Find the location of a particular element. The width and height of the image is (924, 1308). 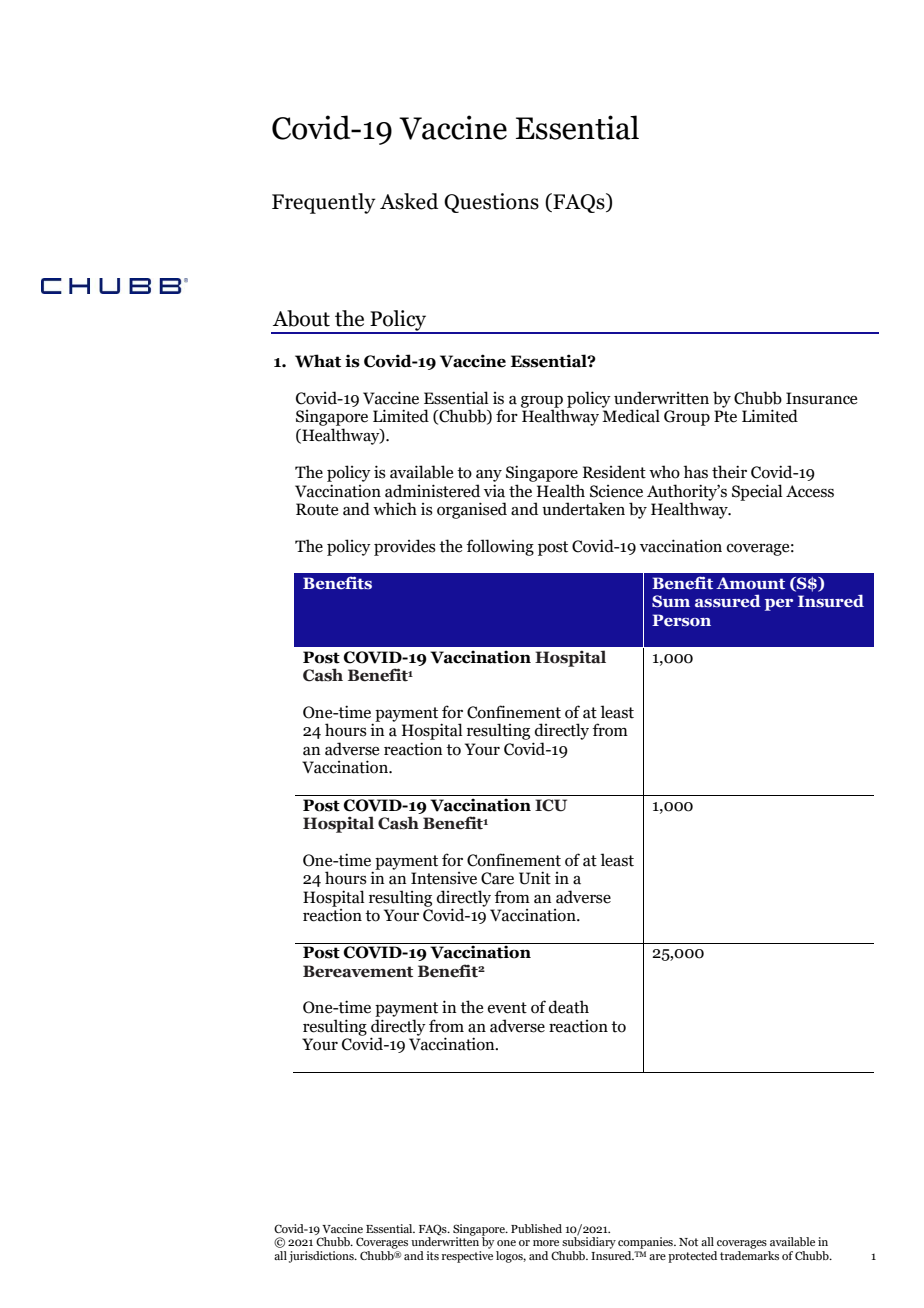

ICU is located at coordinates (551, 805).
